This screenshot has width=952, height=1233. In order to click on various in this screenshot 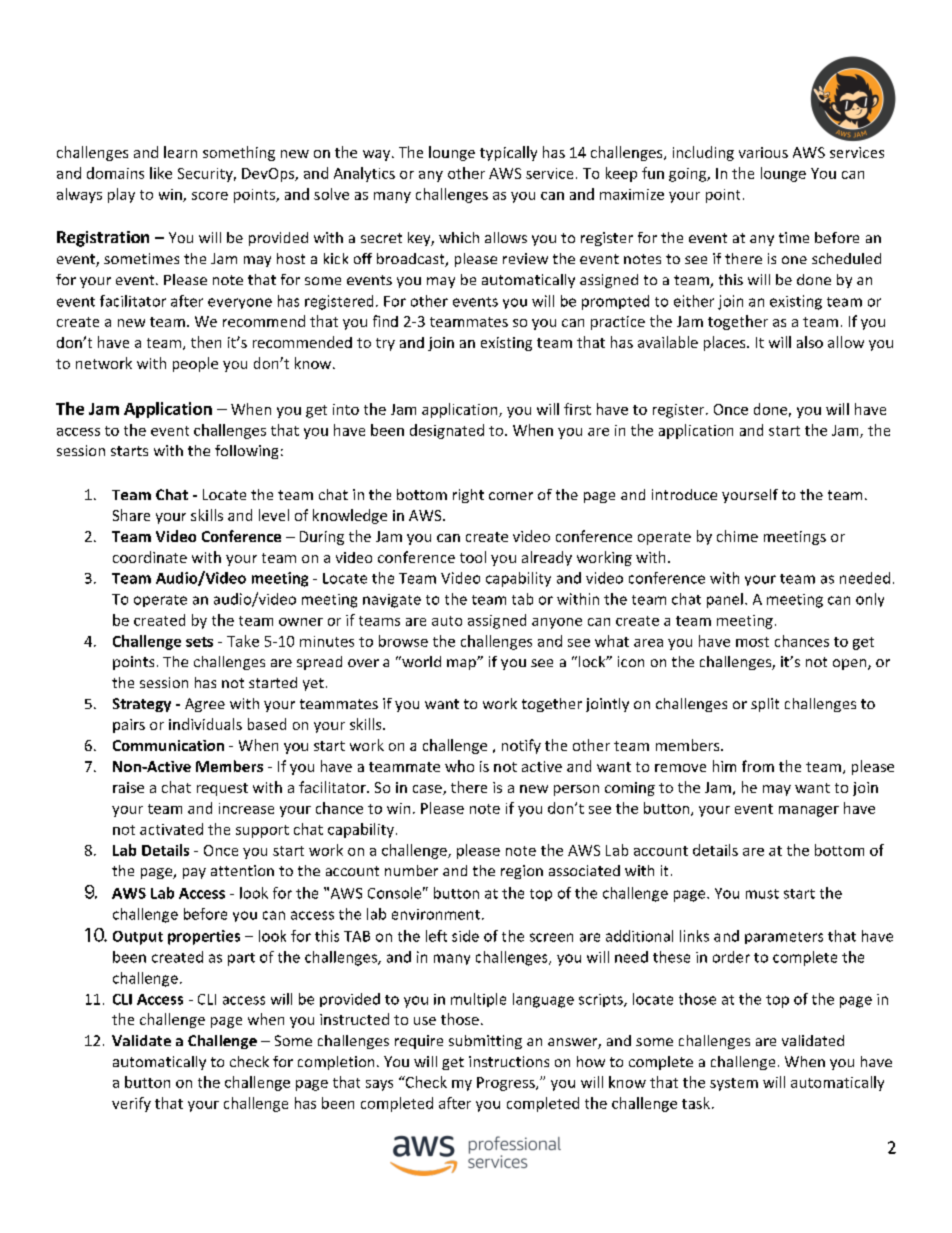, I will do `click(763, 152)`.
